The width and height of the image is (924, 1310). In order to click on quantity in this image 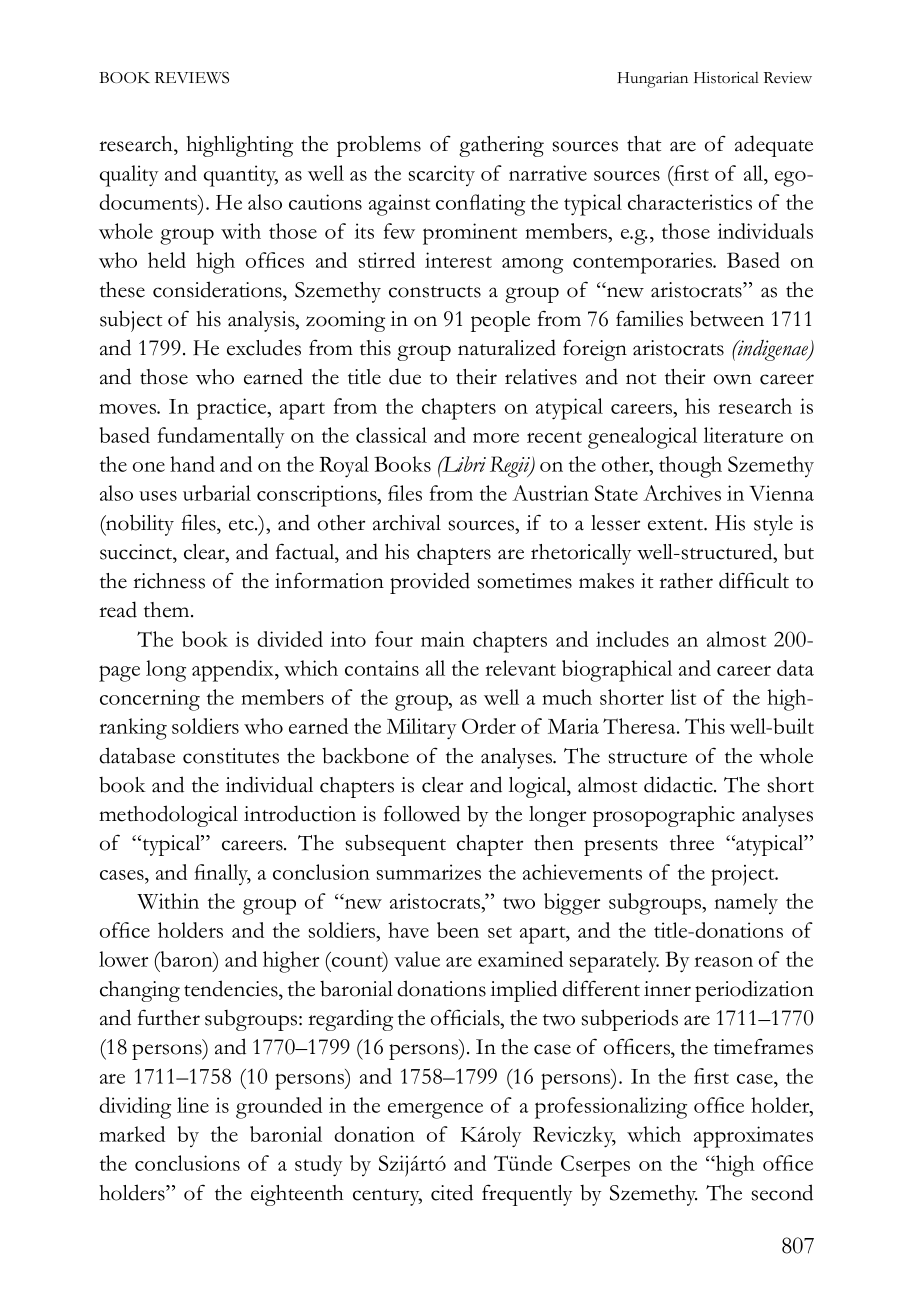, I will do `click(241, 176)`.
